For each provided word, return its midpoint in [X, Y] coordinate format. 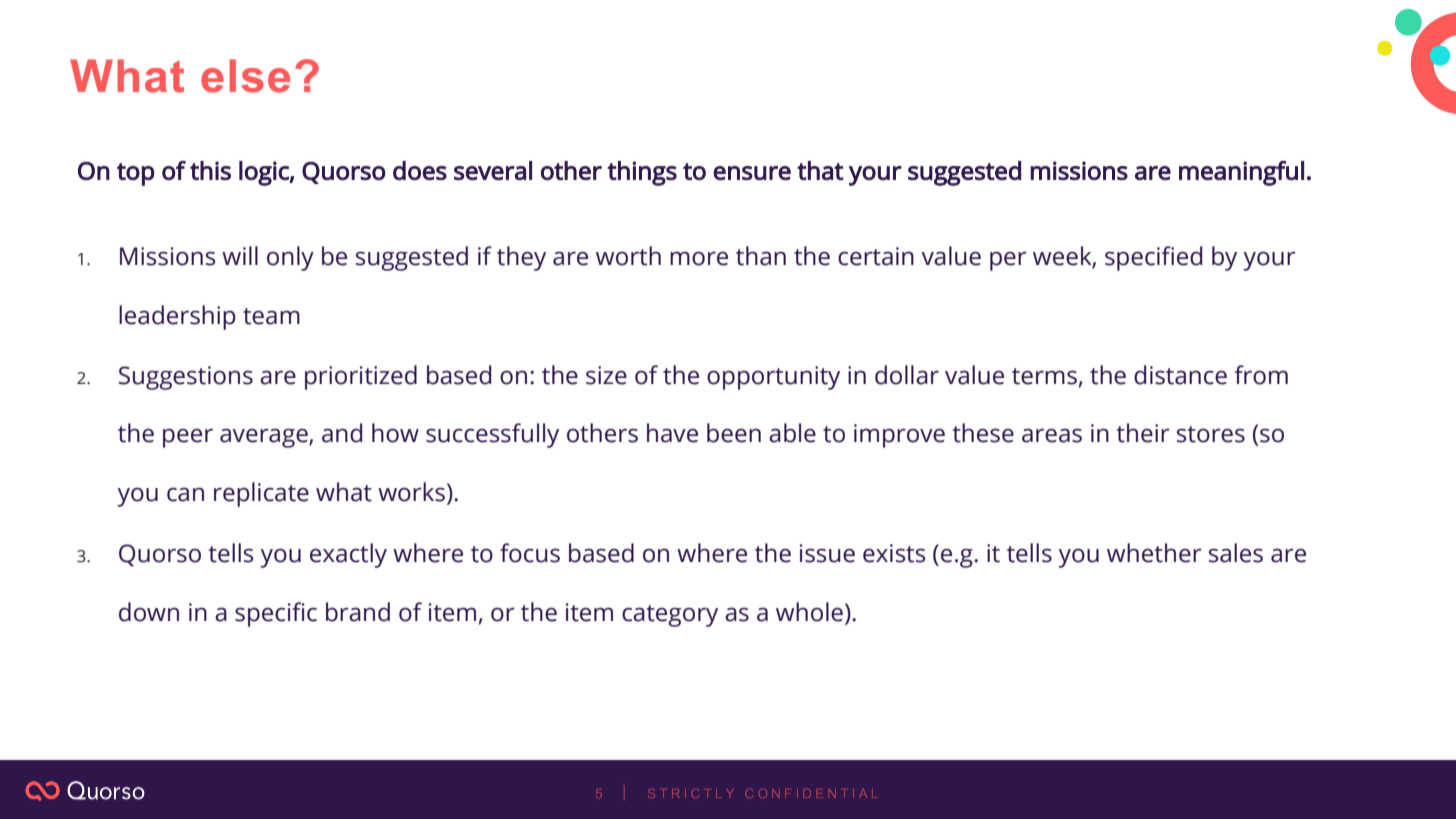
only [290, 258]
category [670, 616]
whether [1154, 553]
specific [276, 614]
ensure [752, 173]
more [699, 258]
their [1143, 433]
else [245, 76]
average [265, 438]
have [672, 433]
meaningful [1241, 173]
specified [1153, 258]
